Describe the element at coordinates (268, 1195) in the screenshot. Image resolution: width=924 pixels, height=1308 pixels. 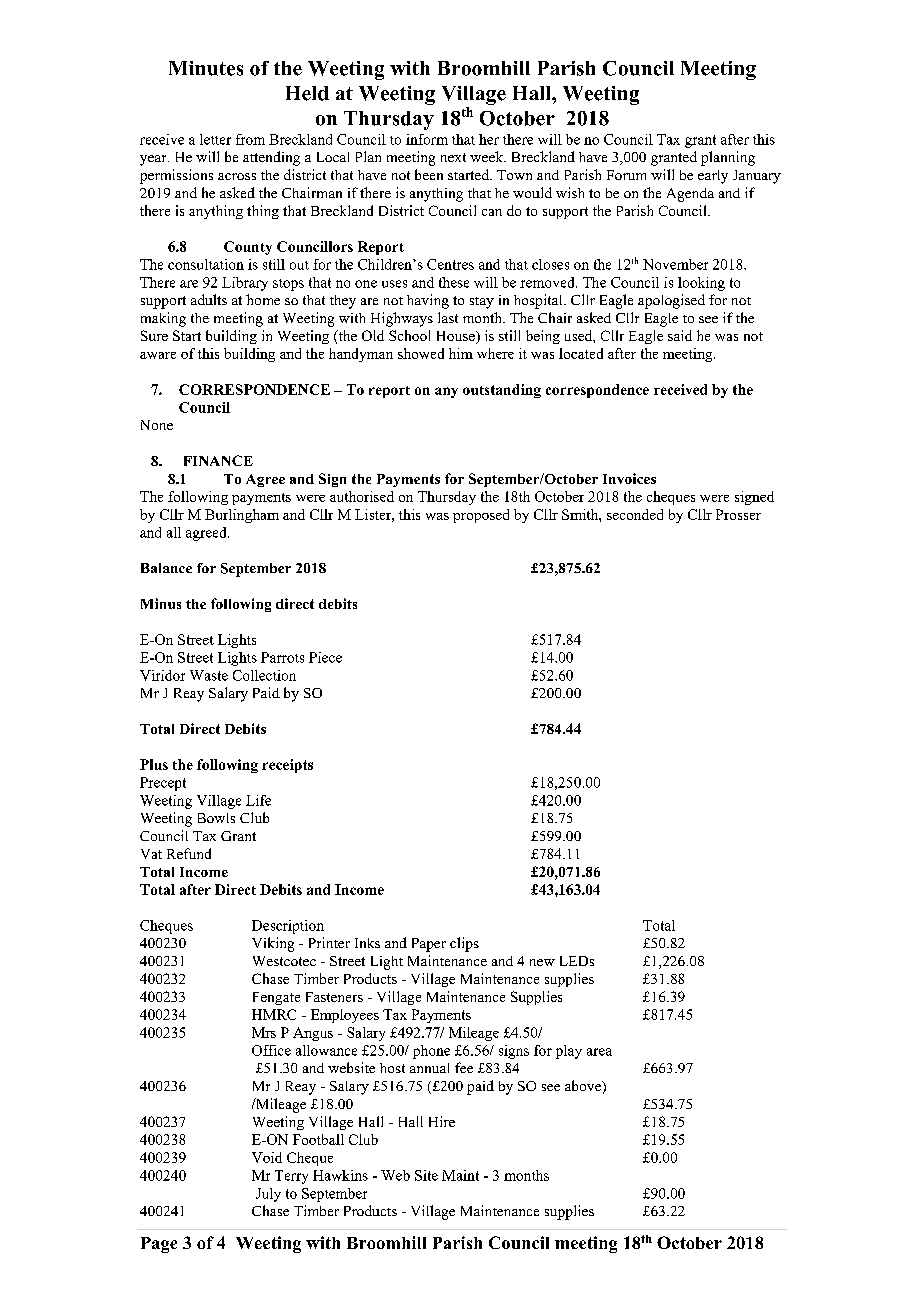
I see `July` at that location.
